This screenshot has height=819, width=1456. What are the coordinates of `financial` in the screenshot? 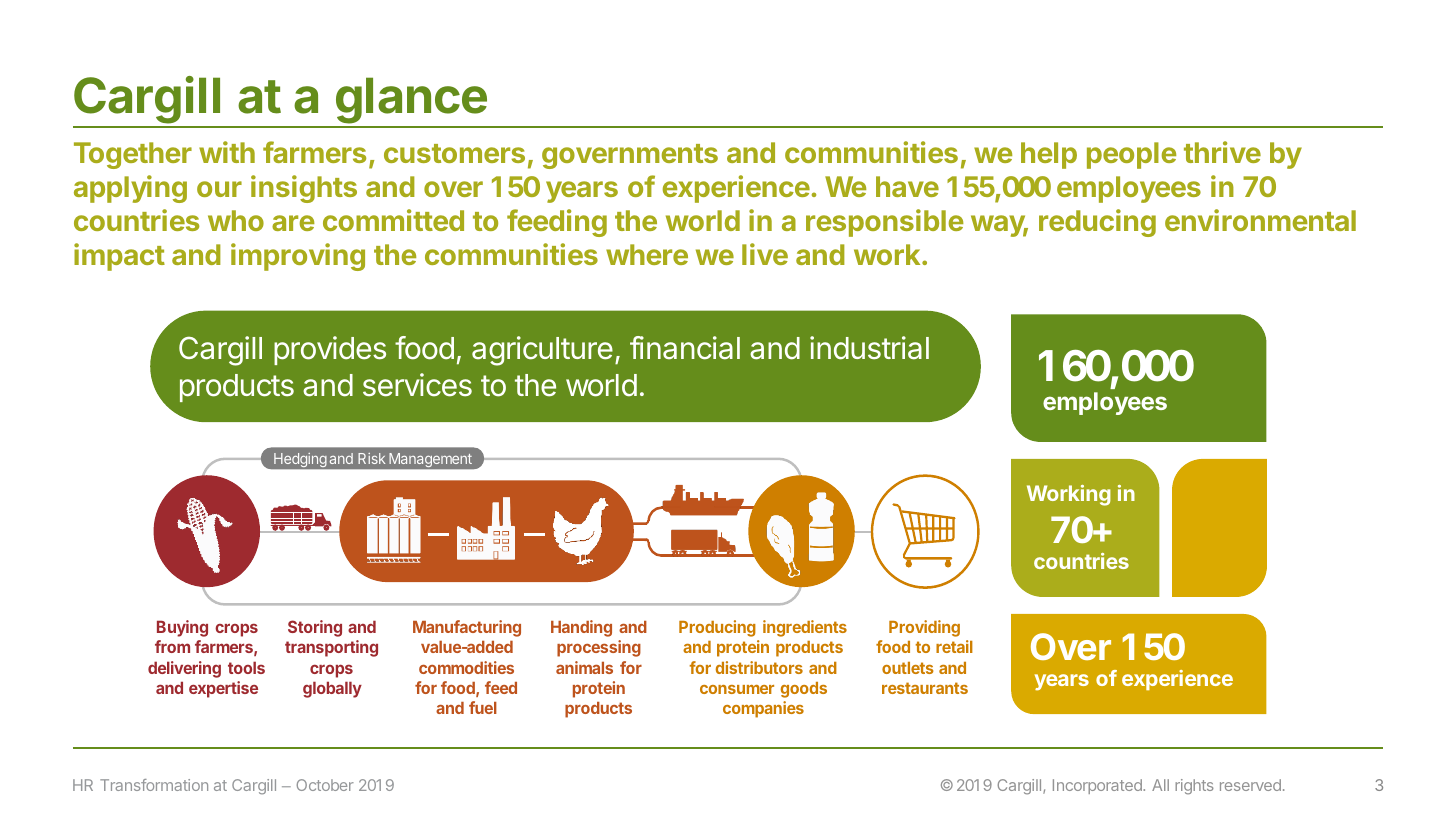 It's located at (685, 348).
